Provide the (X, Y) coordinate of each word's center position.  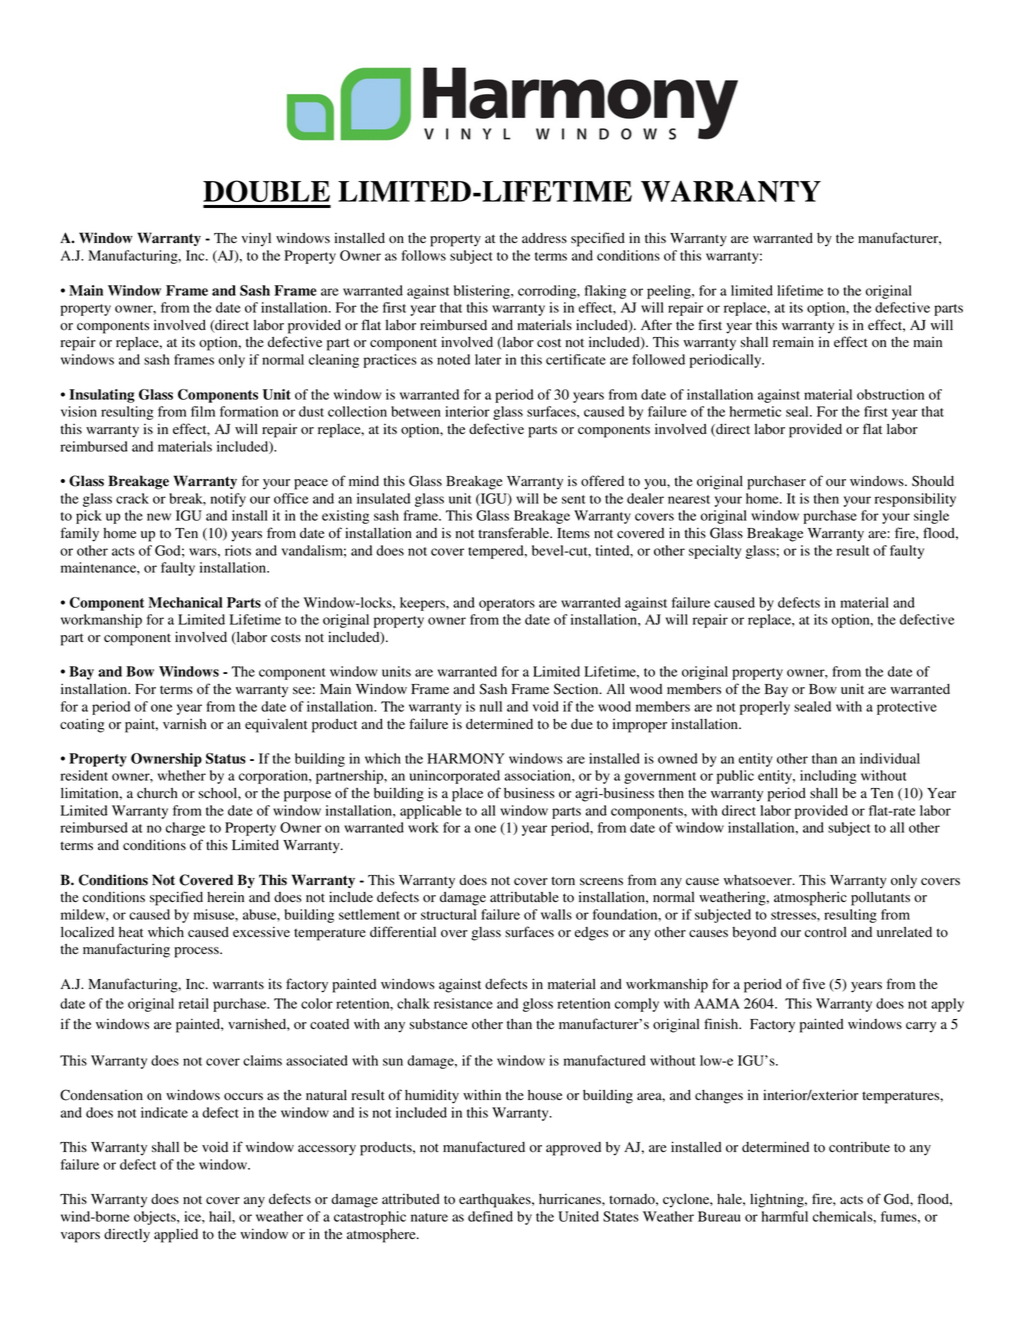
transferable (515, 533)
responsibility (915, 500)
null (491, 706)
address (544, 238)
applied (176, 1236)
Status (226, 758)
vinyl (256, 239)
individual (890, 758)
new (159, 517)
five (814, 983)
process (197, 952)
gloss (538, 1005)
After (656, 324)
